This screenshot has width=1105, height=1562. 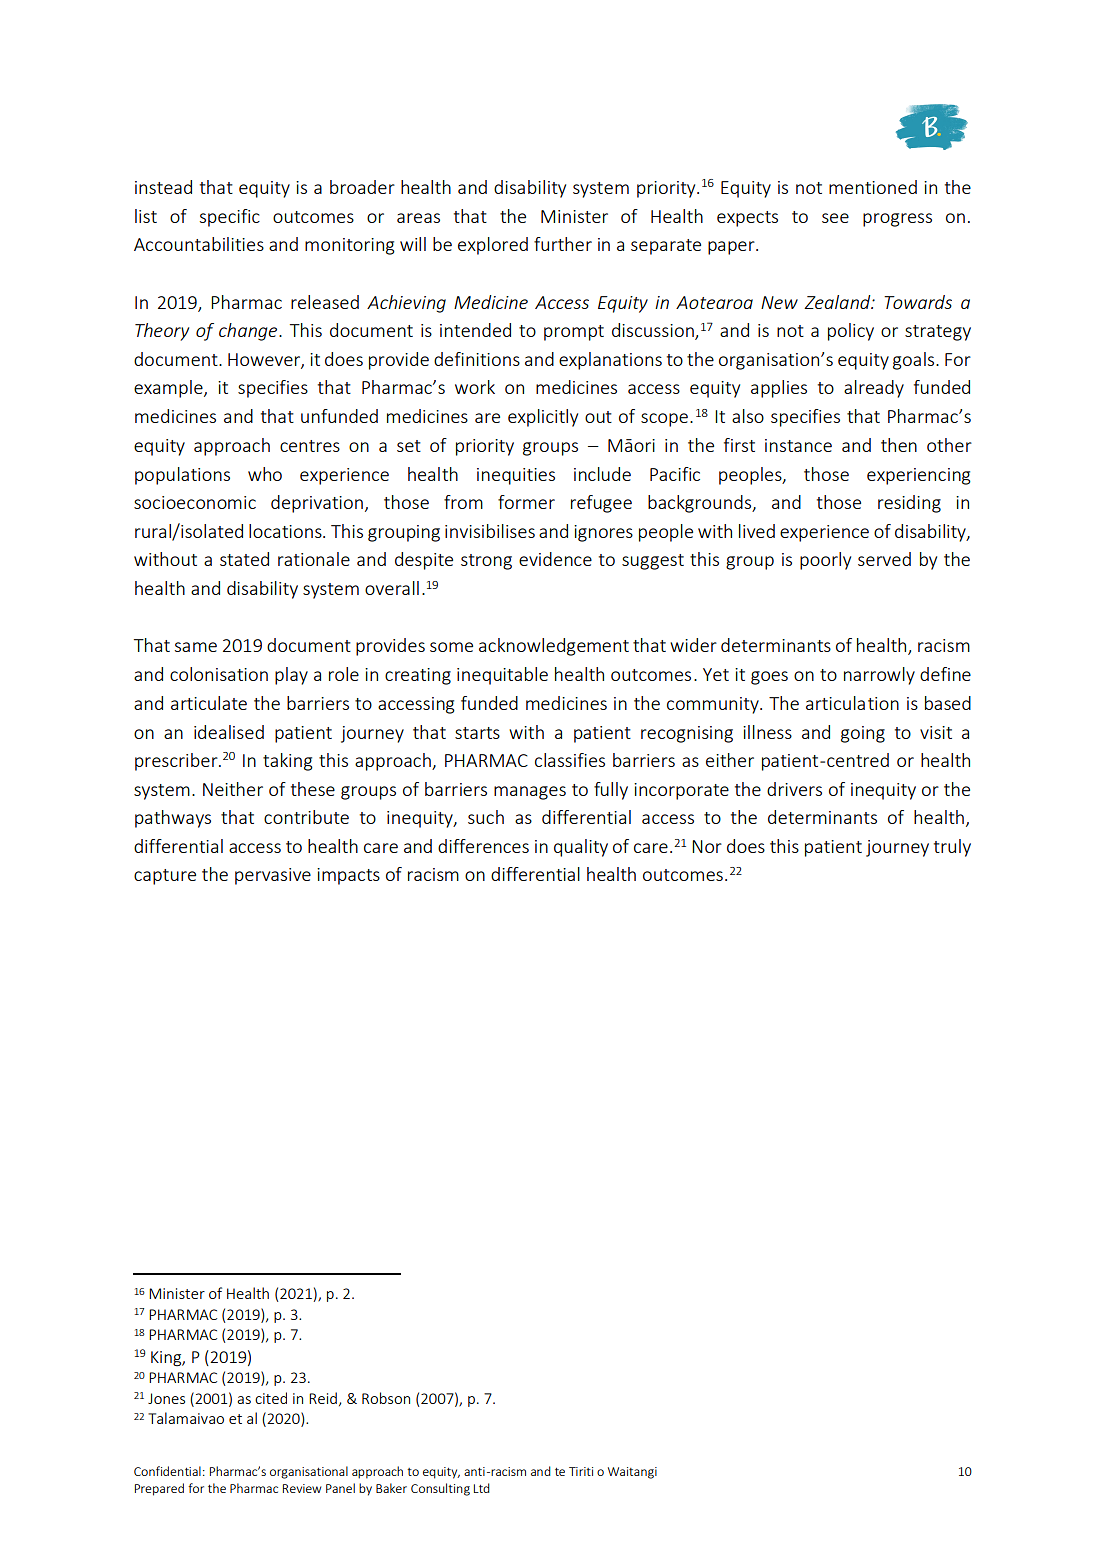 I want to click on further, so click(x=563, y=244).
